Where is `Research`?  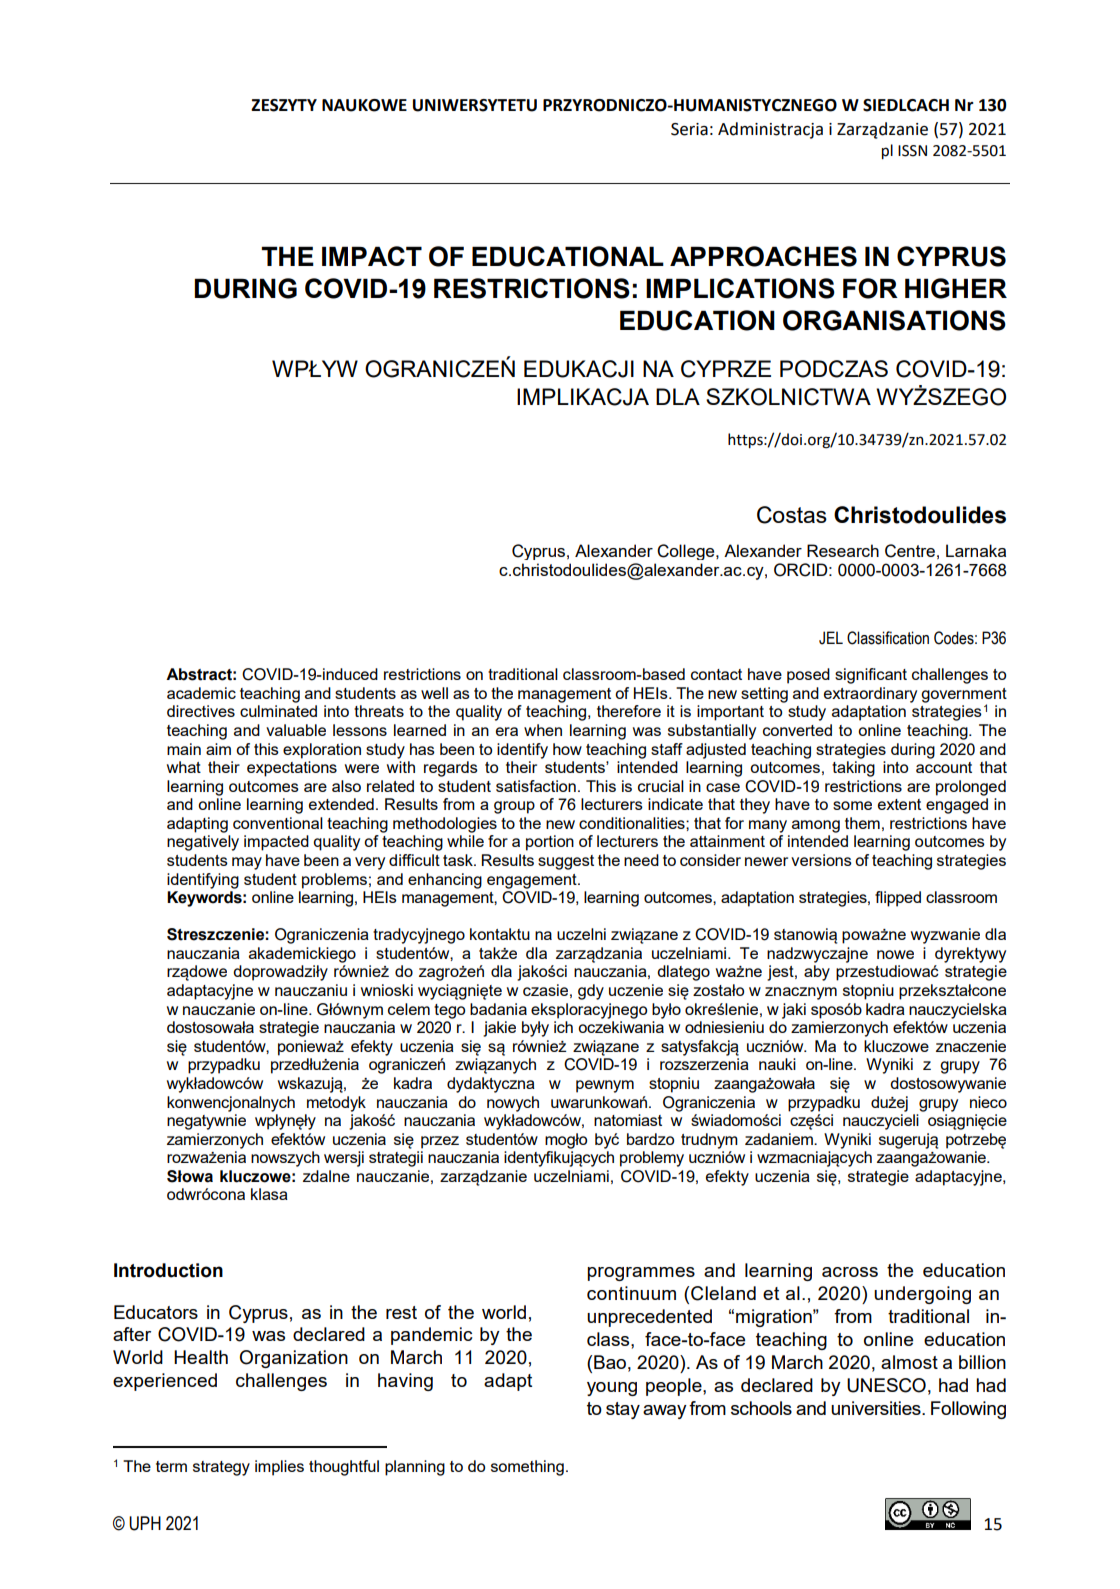
Research is located at coordinates (843, 550).
